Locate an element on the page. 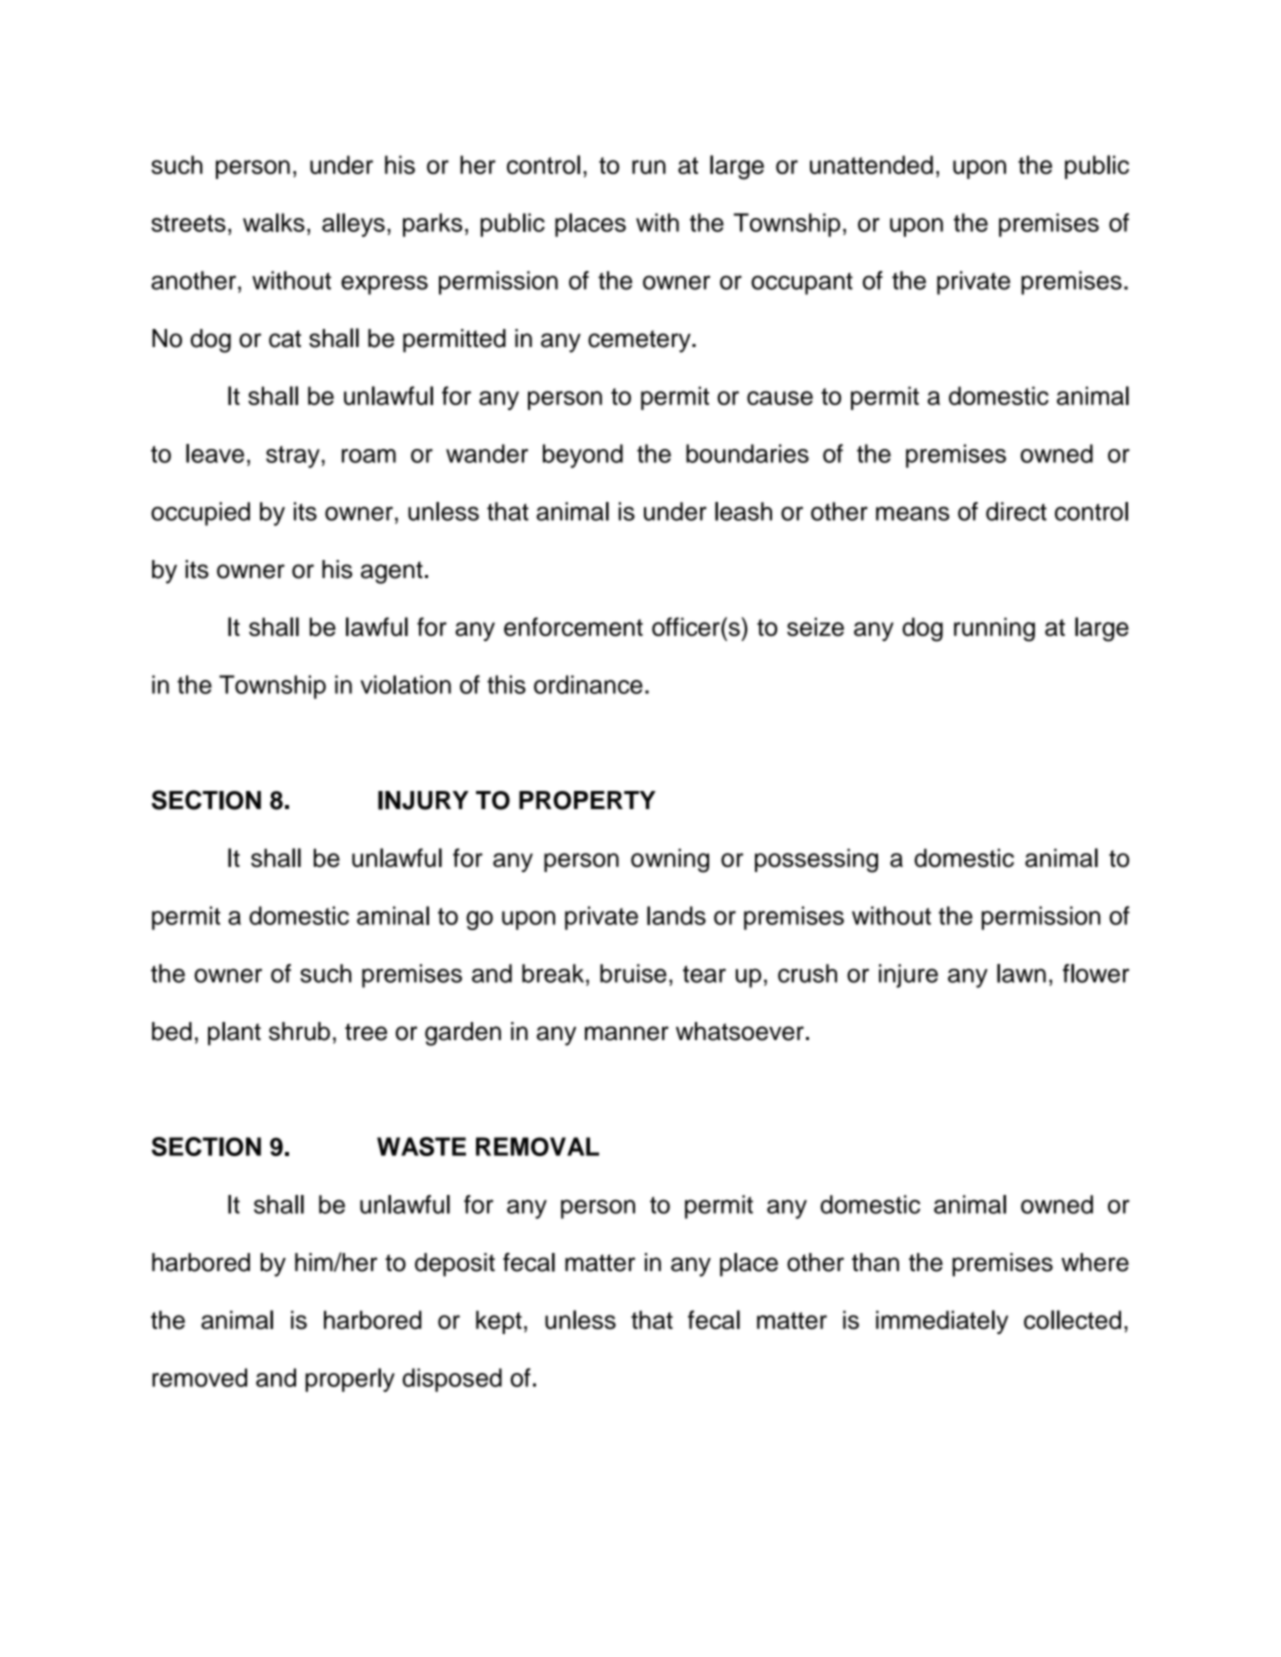 This page has height=1657, width=1281. manner is located at coordinates (627, 1033).
